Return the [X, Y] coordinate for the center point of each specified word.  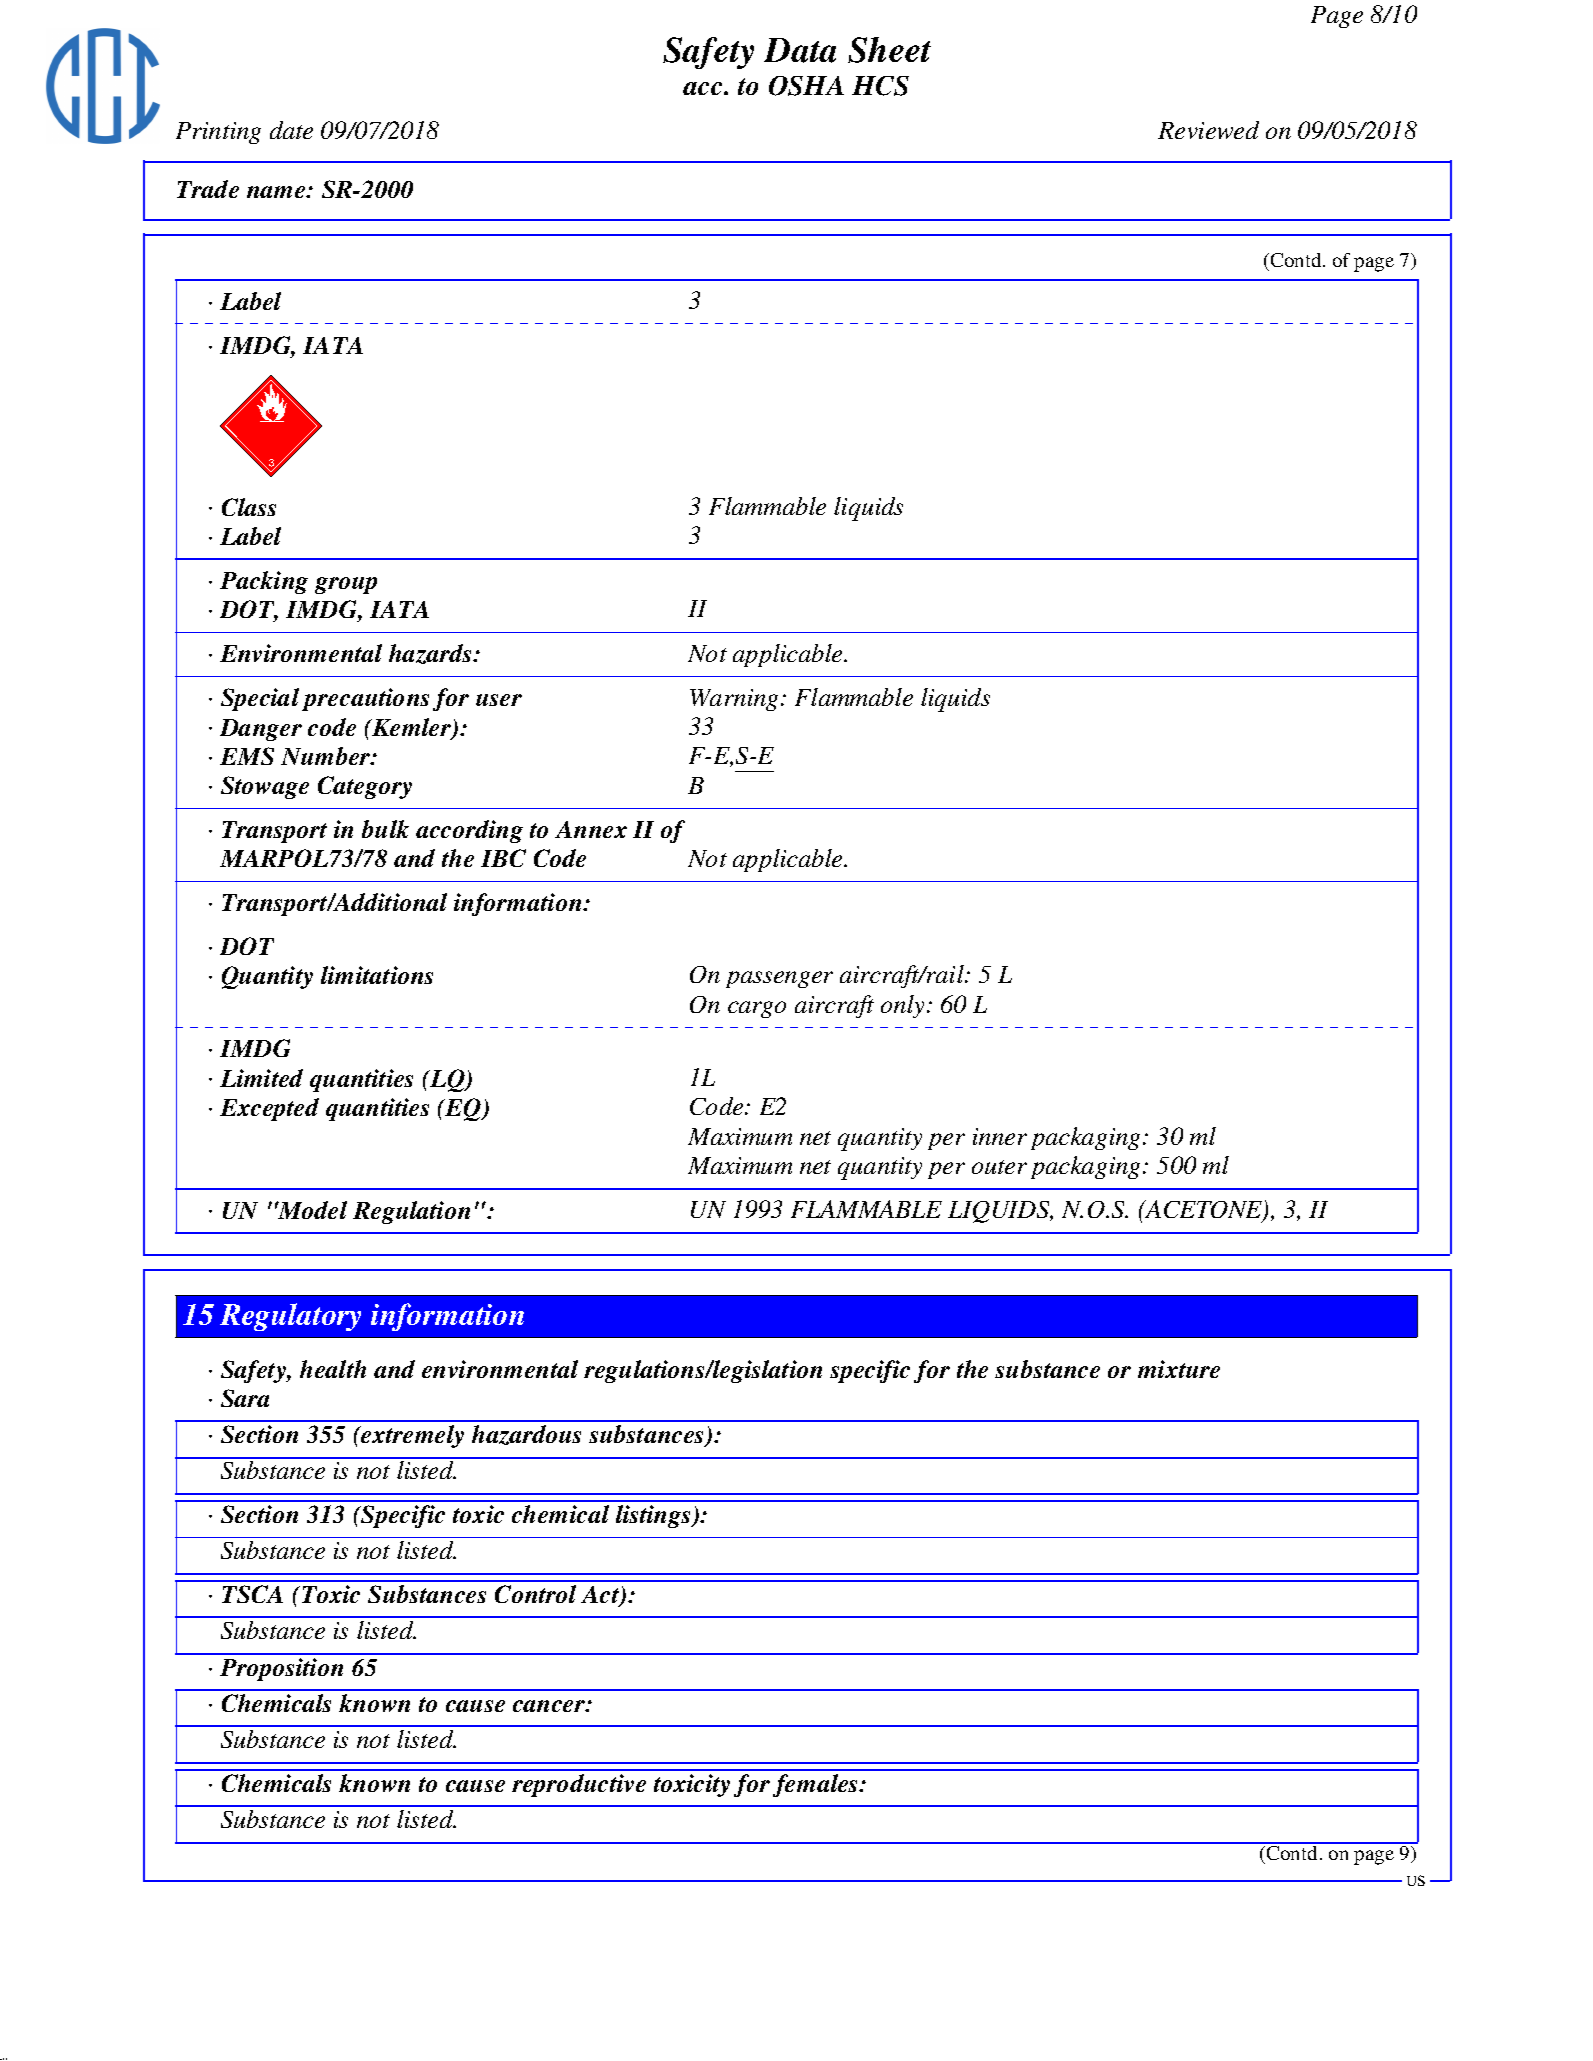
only [904, 1006]
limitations [377, 975]
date [291, 130]
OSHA [806, 86]
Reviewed [1208, 130]
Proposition [281, 1669]
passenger [779, 979]
